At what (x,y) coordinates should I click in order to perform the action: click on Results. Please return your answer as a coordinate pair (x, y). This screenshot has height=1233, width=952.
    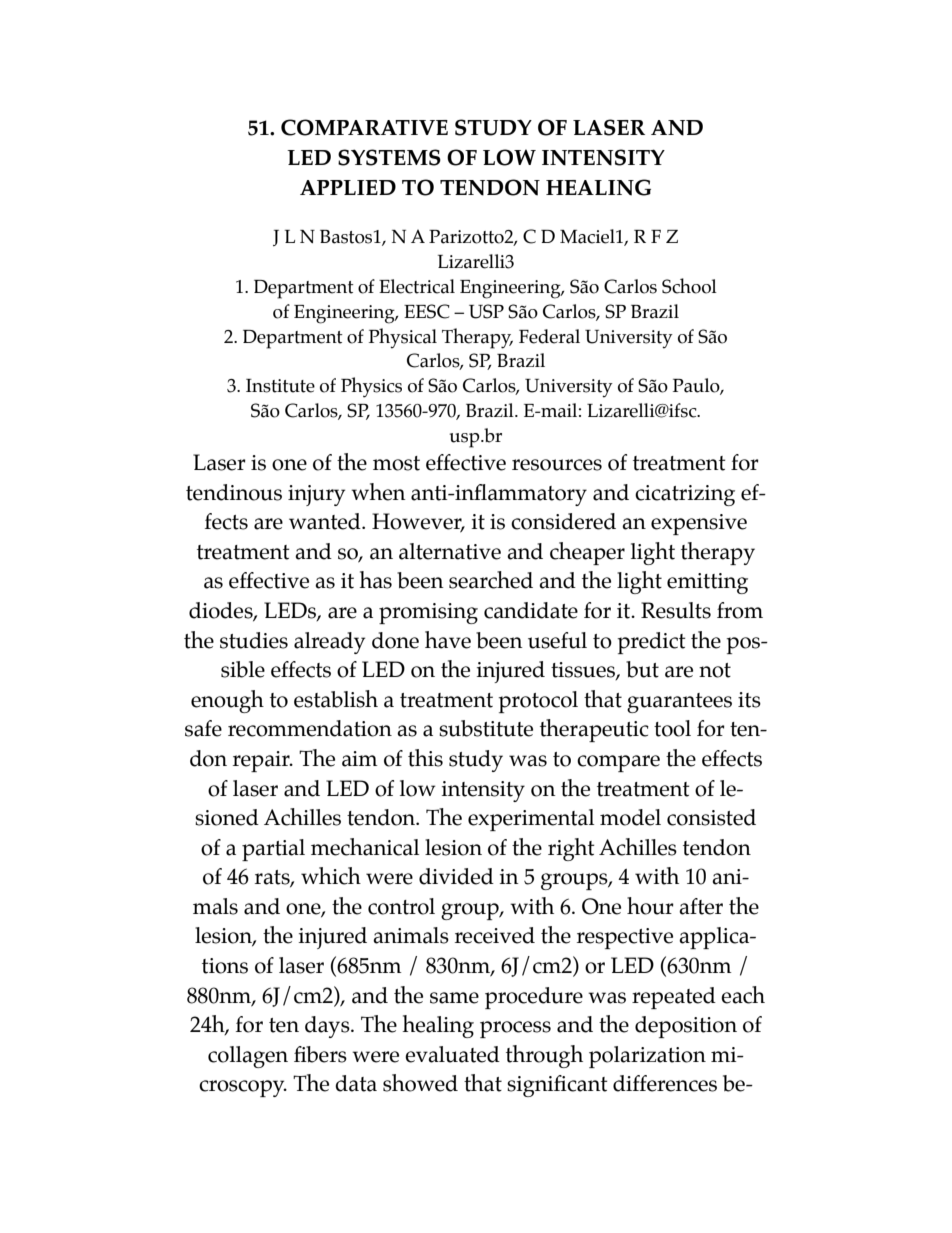
    Looking at the image, I should click on (676, 610).
